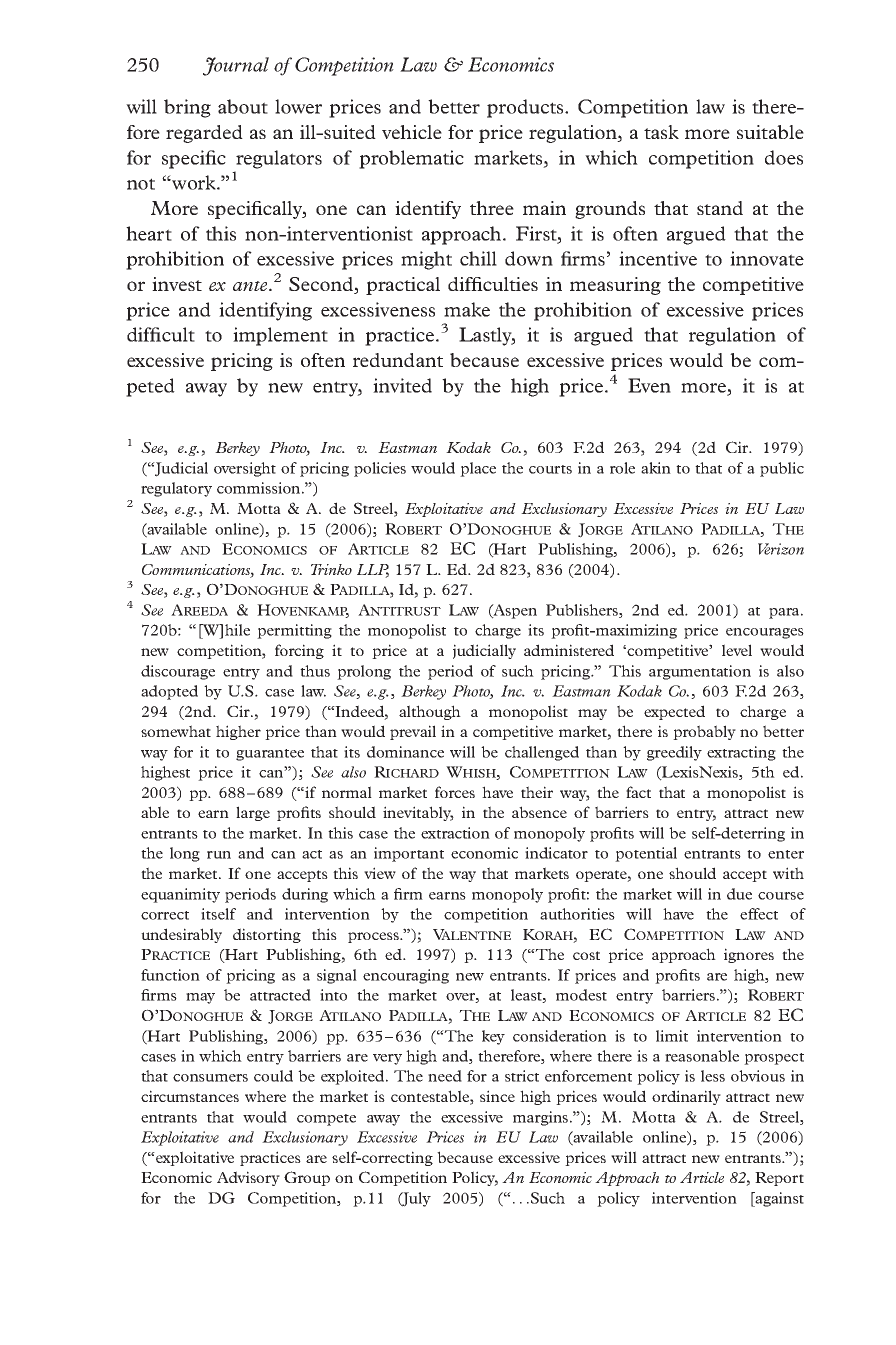 The width and height of the image is (896, 1345). What do you see at coordinates (737, 650) in the image?
I see `level` at bounding box center [737, 650].
